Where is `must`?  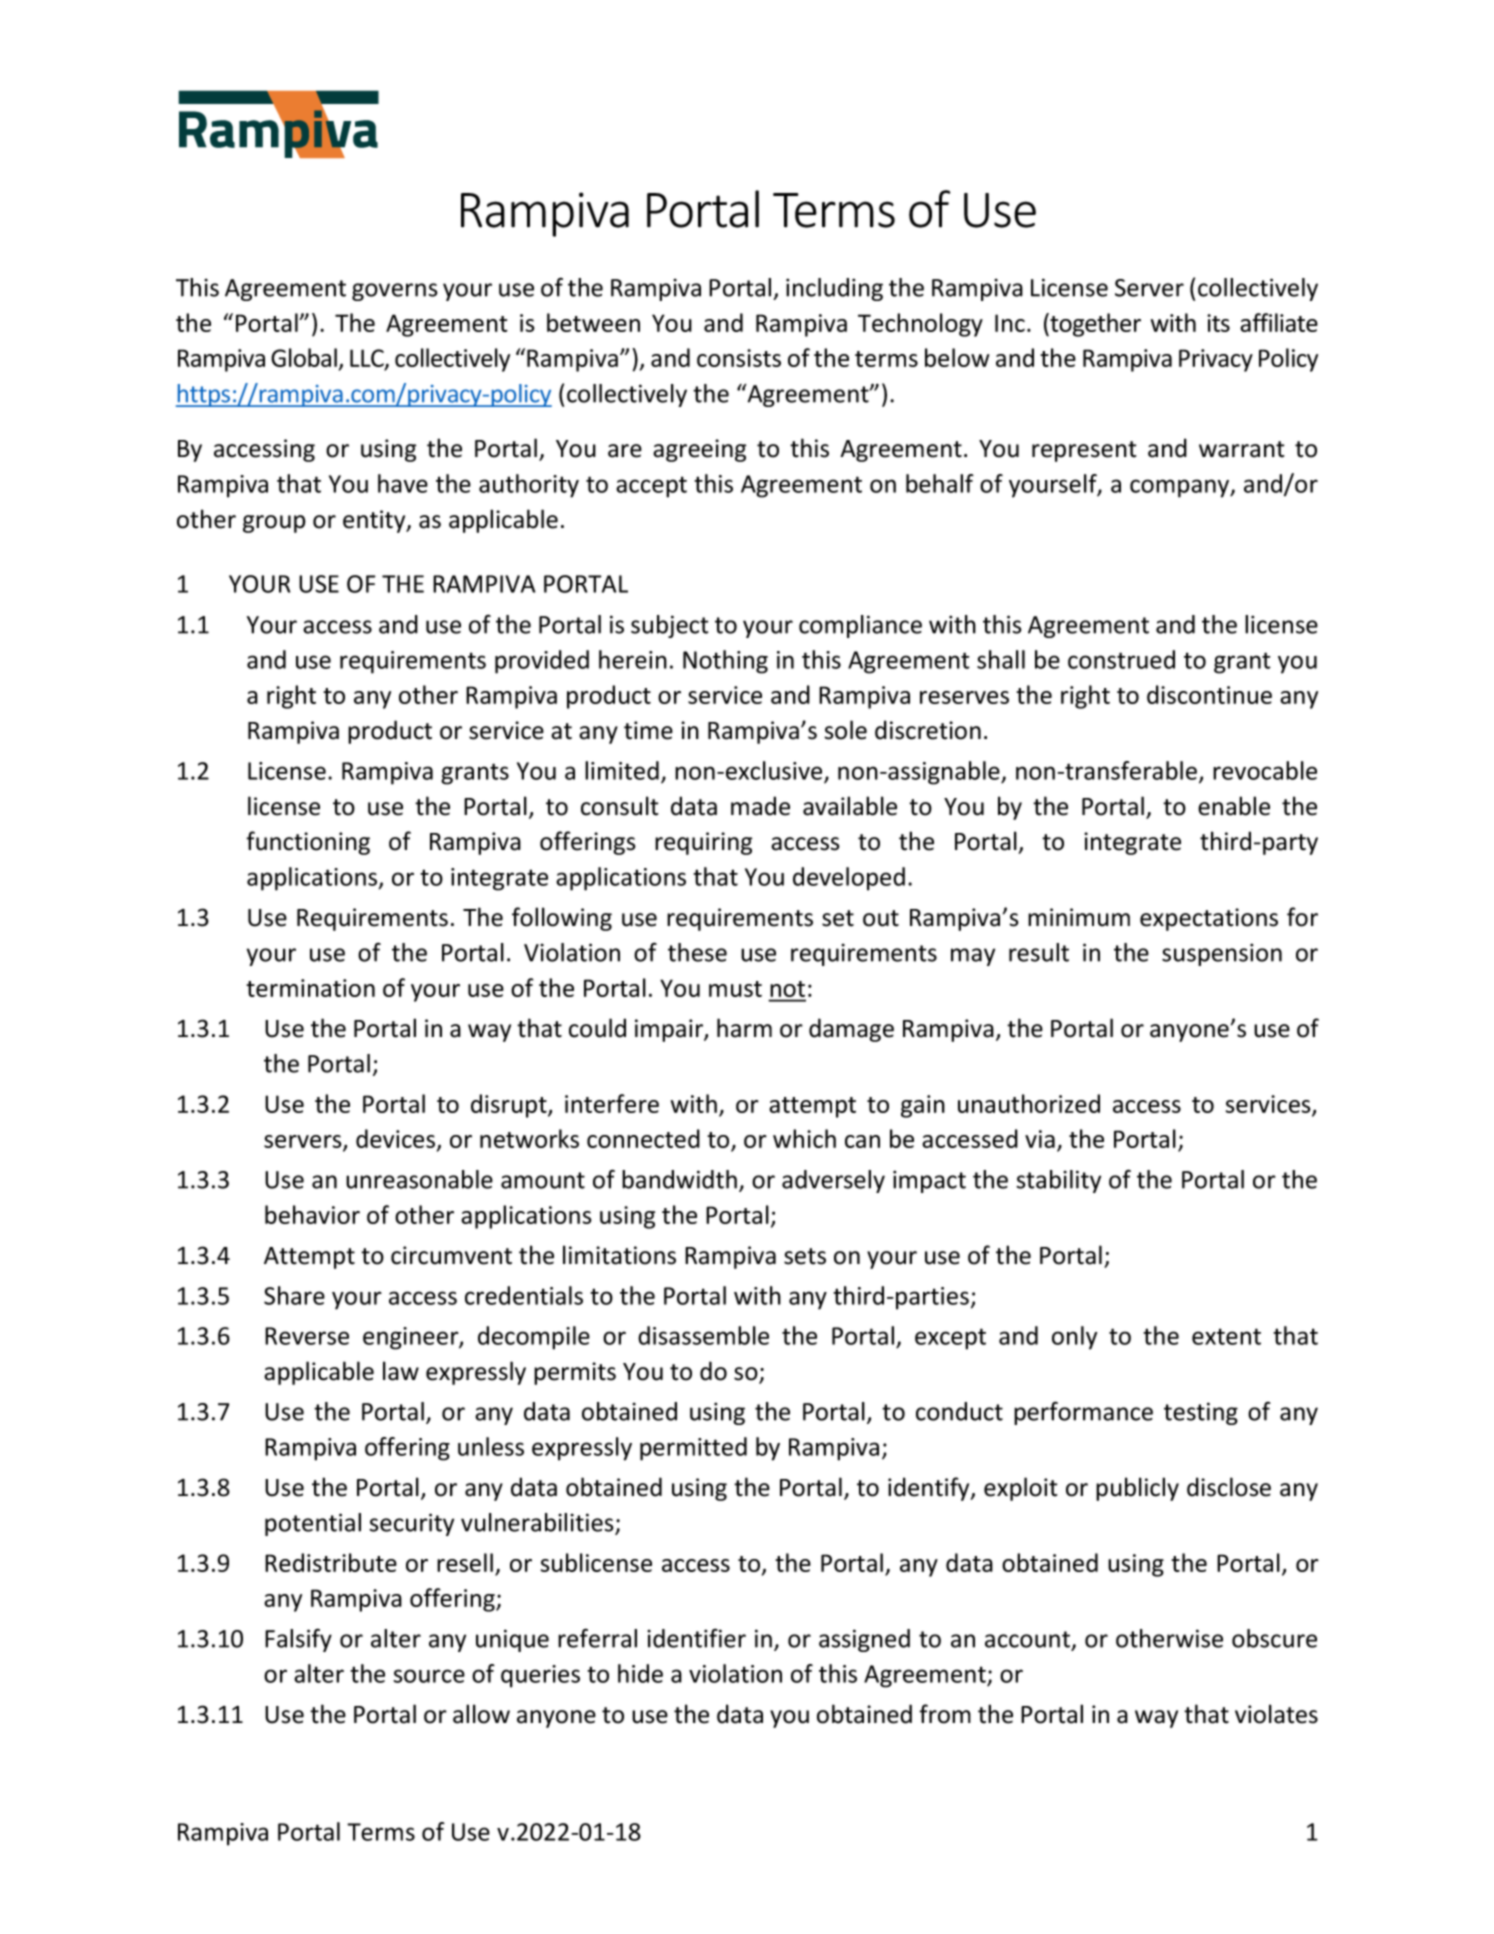 must is located at coordinates (735, 989).
